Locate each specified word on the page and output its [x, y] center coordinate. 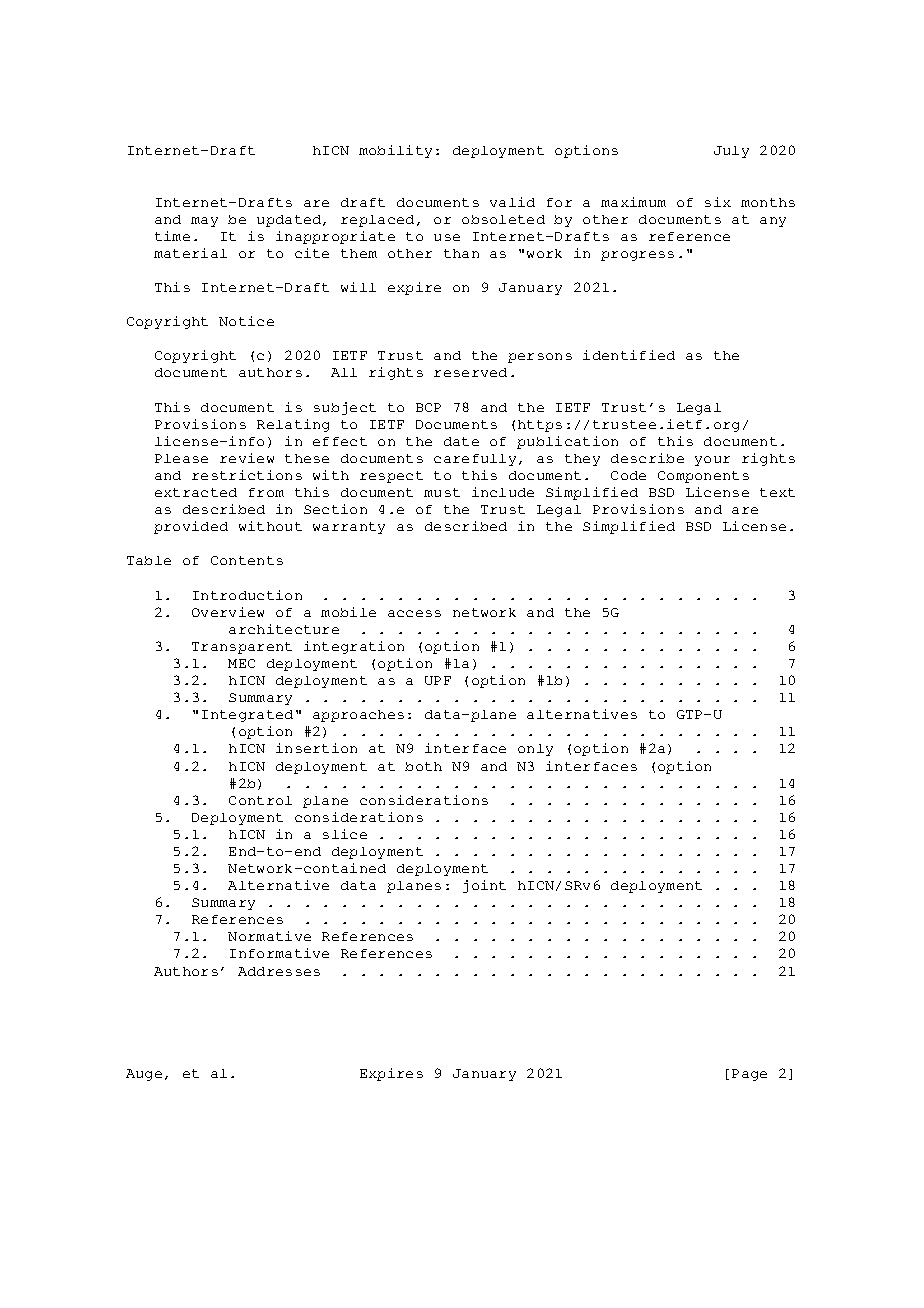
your [712, 461]
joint [484, 886]
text [777, 492]
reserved [470, 372]
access [414, 613]
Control [260, 800]
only [535, 750]
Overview [228, 612]
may [204, 222]
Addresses [279, 971]
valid [512, 202]
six [718, 202]
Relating [293, 425]
